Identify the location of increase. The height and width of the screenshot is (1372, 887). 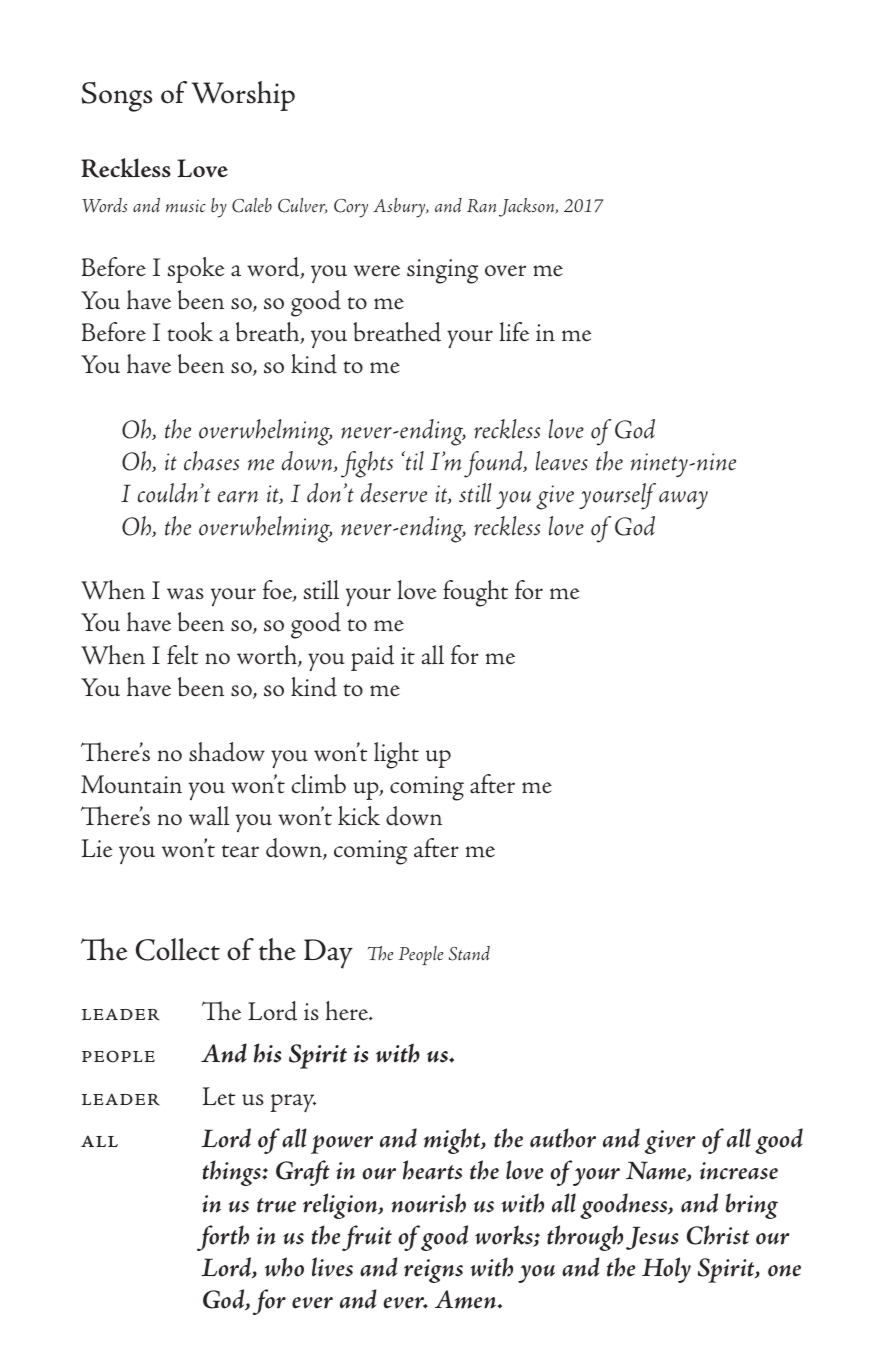
(739, 1171).
